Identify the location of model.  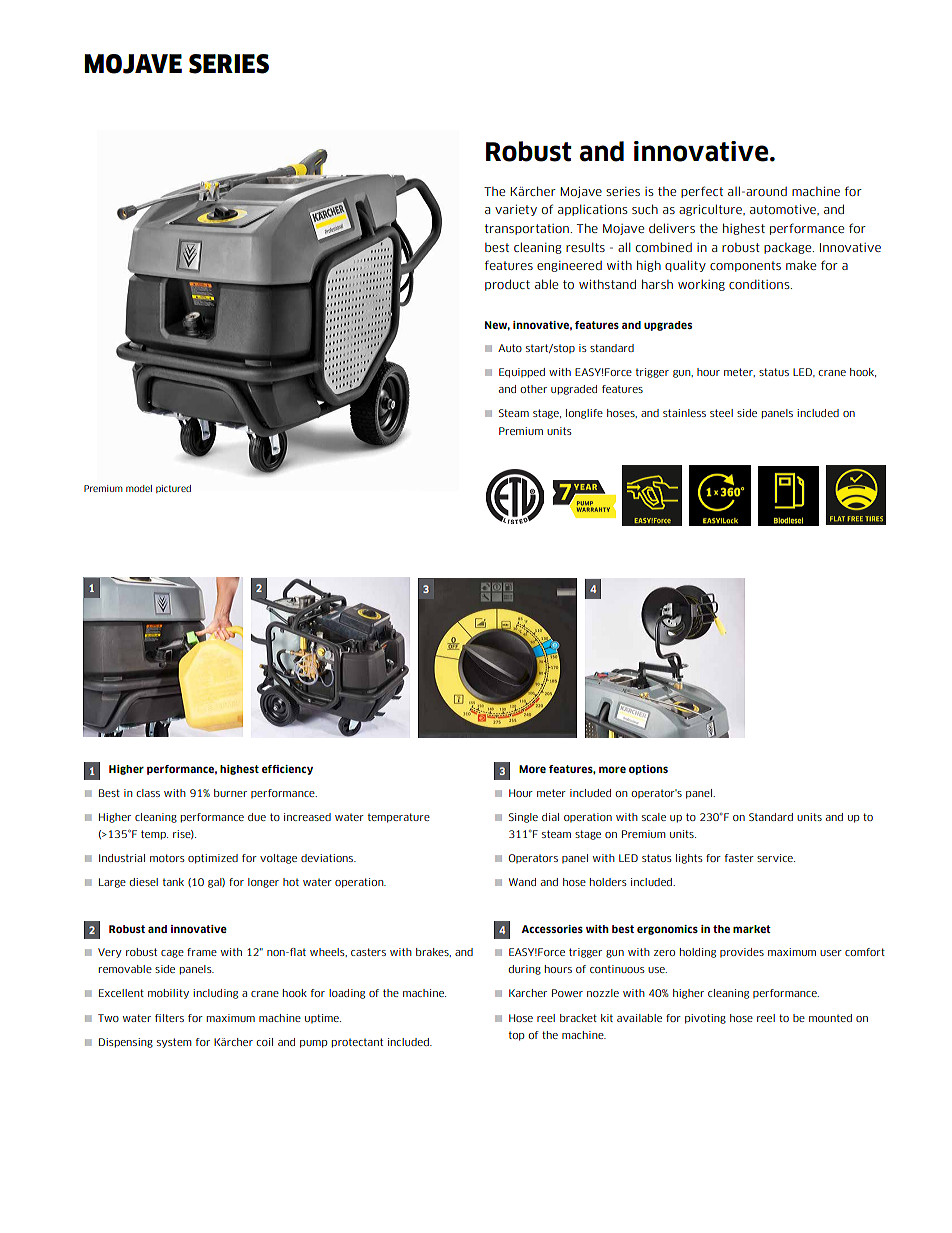
(139, 488).
